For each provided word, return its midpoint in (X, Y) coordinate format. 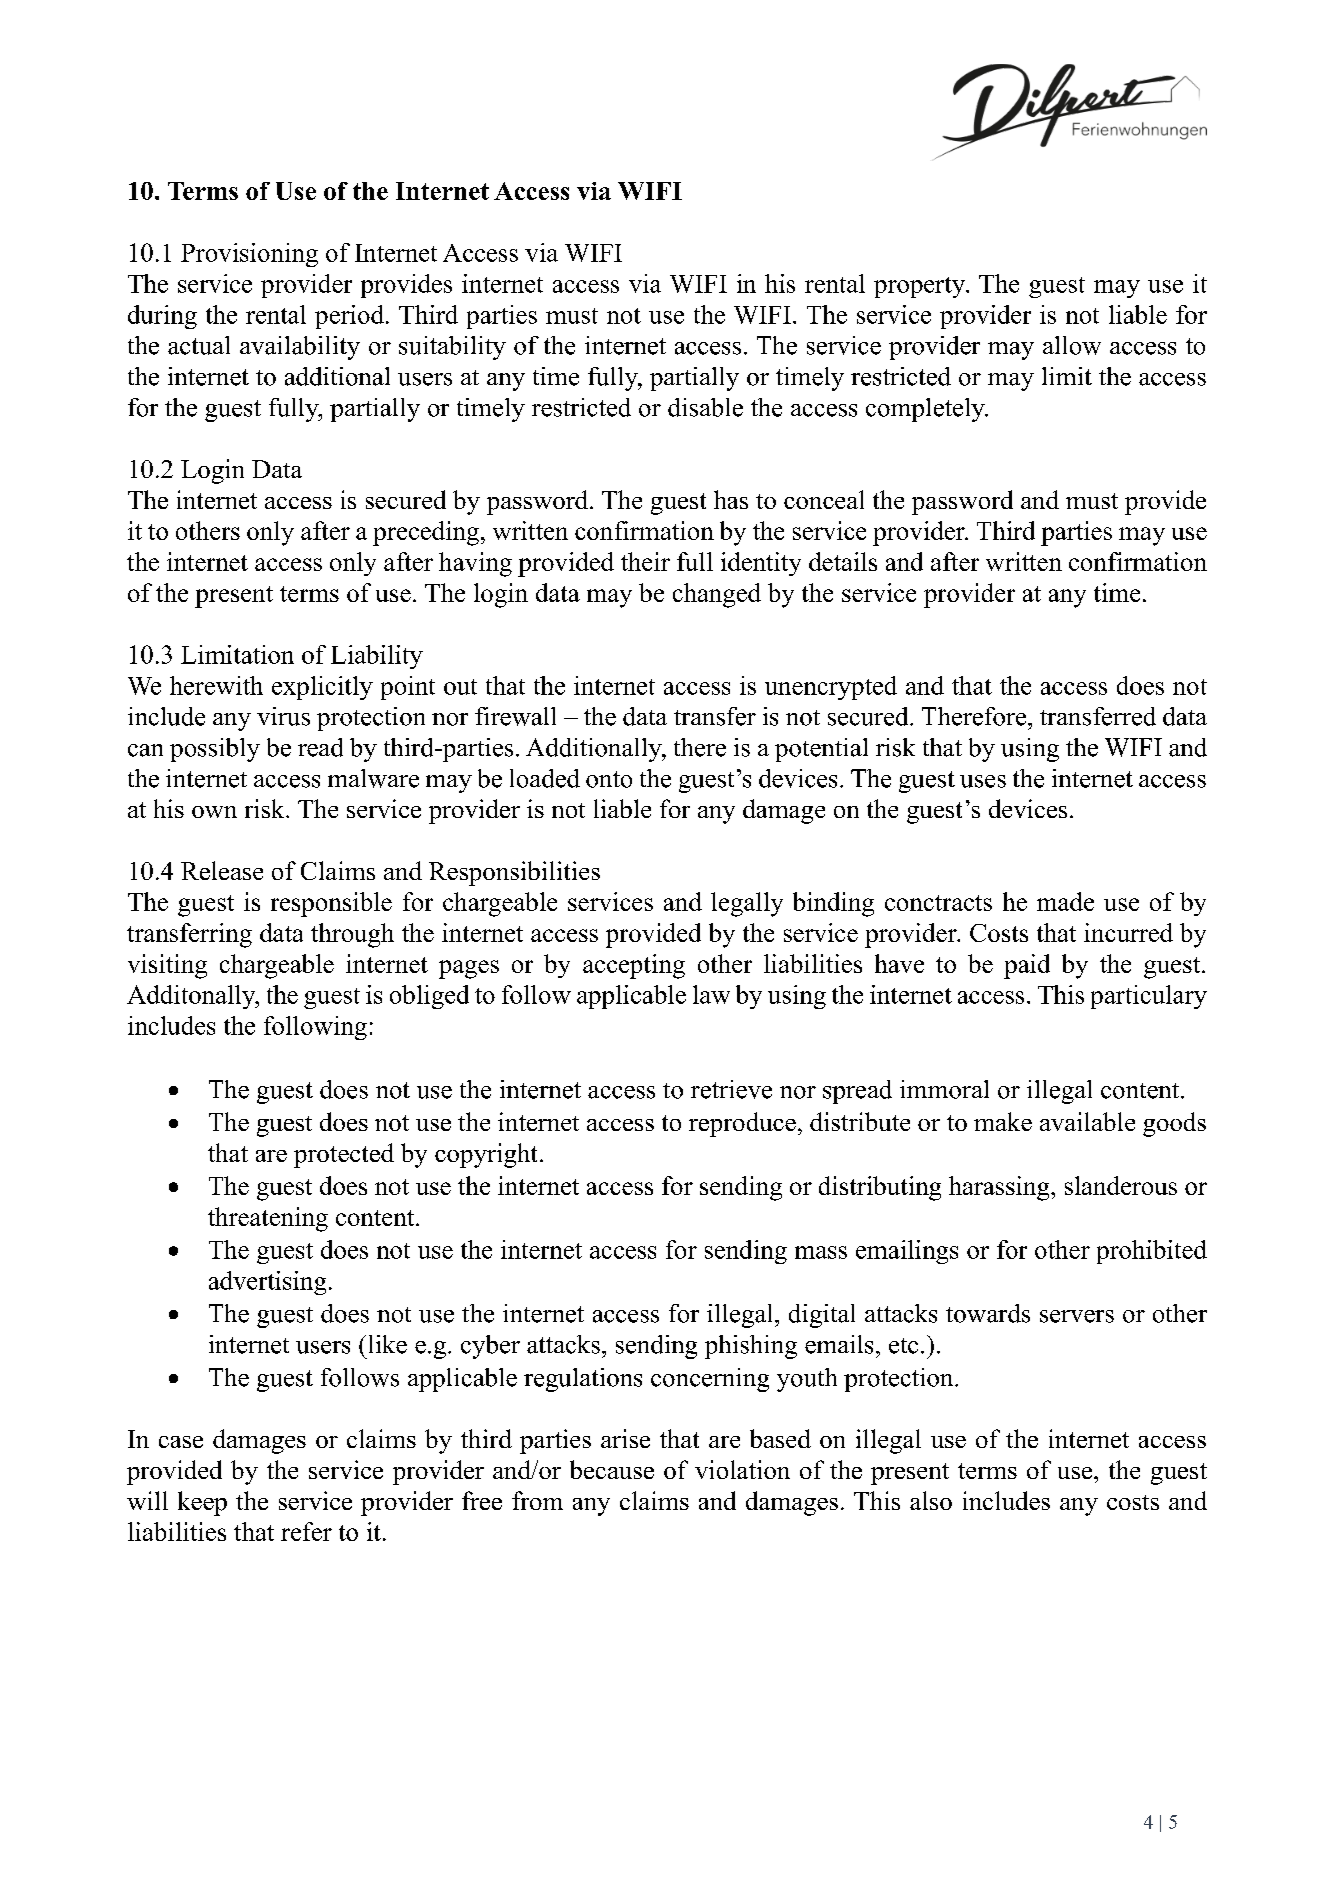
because (612, 1469)
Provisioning (249, 255)
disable (705, 407)
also (931, 1500)
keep (202, 1503)
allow (1072, 345)
